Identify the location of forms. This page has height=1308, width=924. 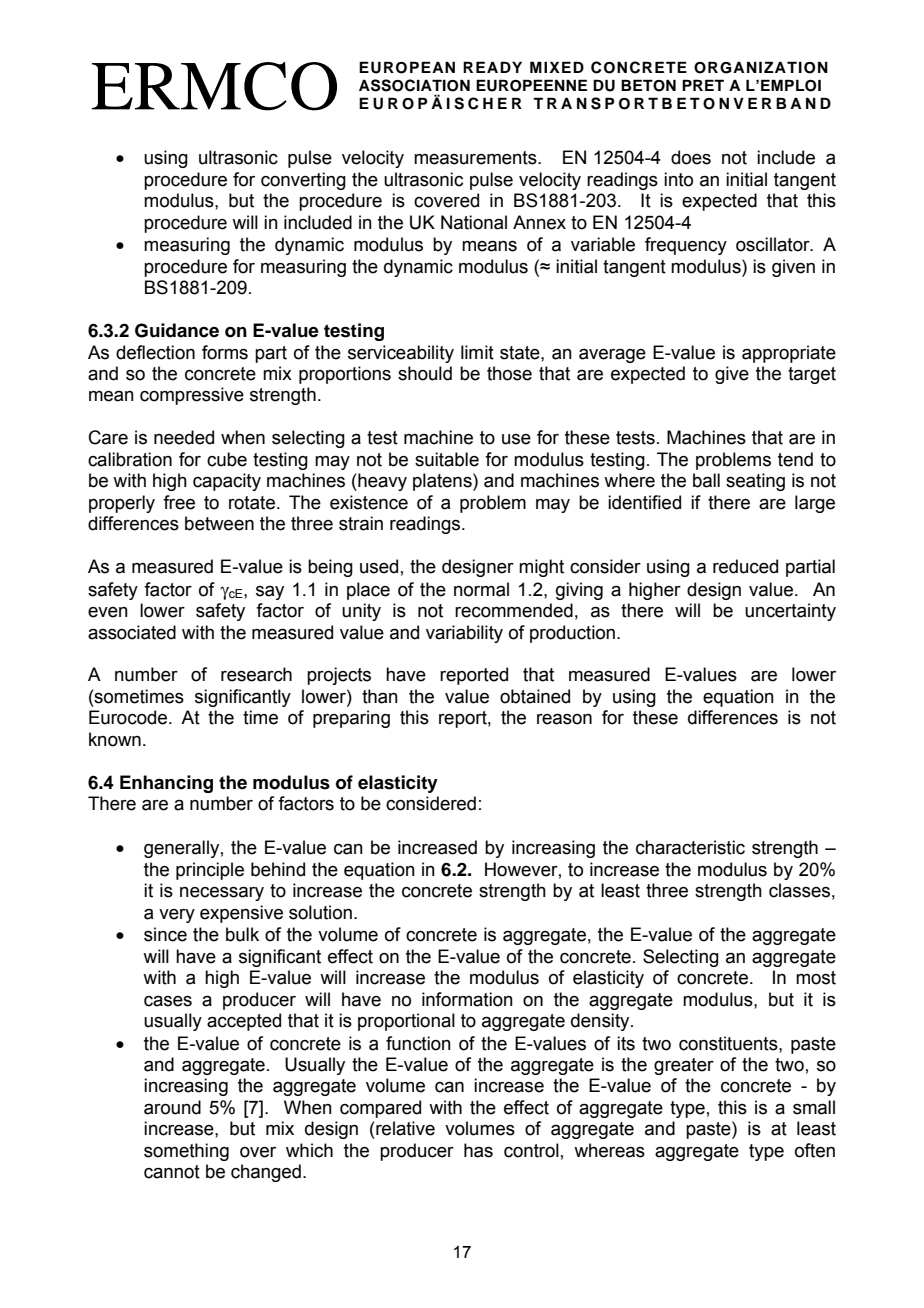
(225, 352).
